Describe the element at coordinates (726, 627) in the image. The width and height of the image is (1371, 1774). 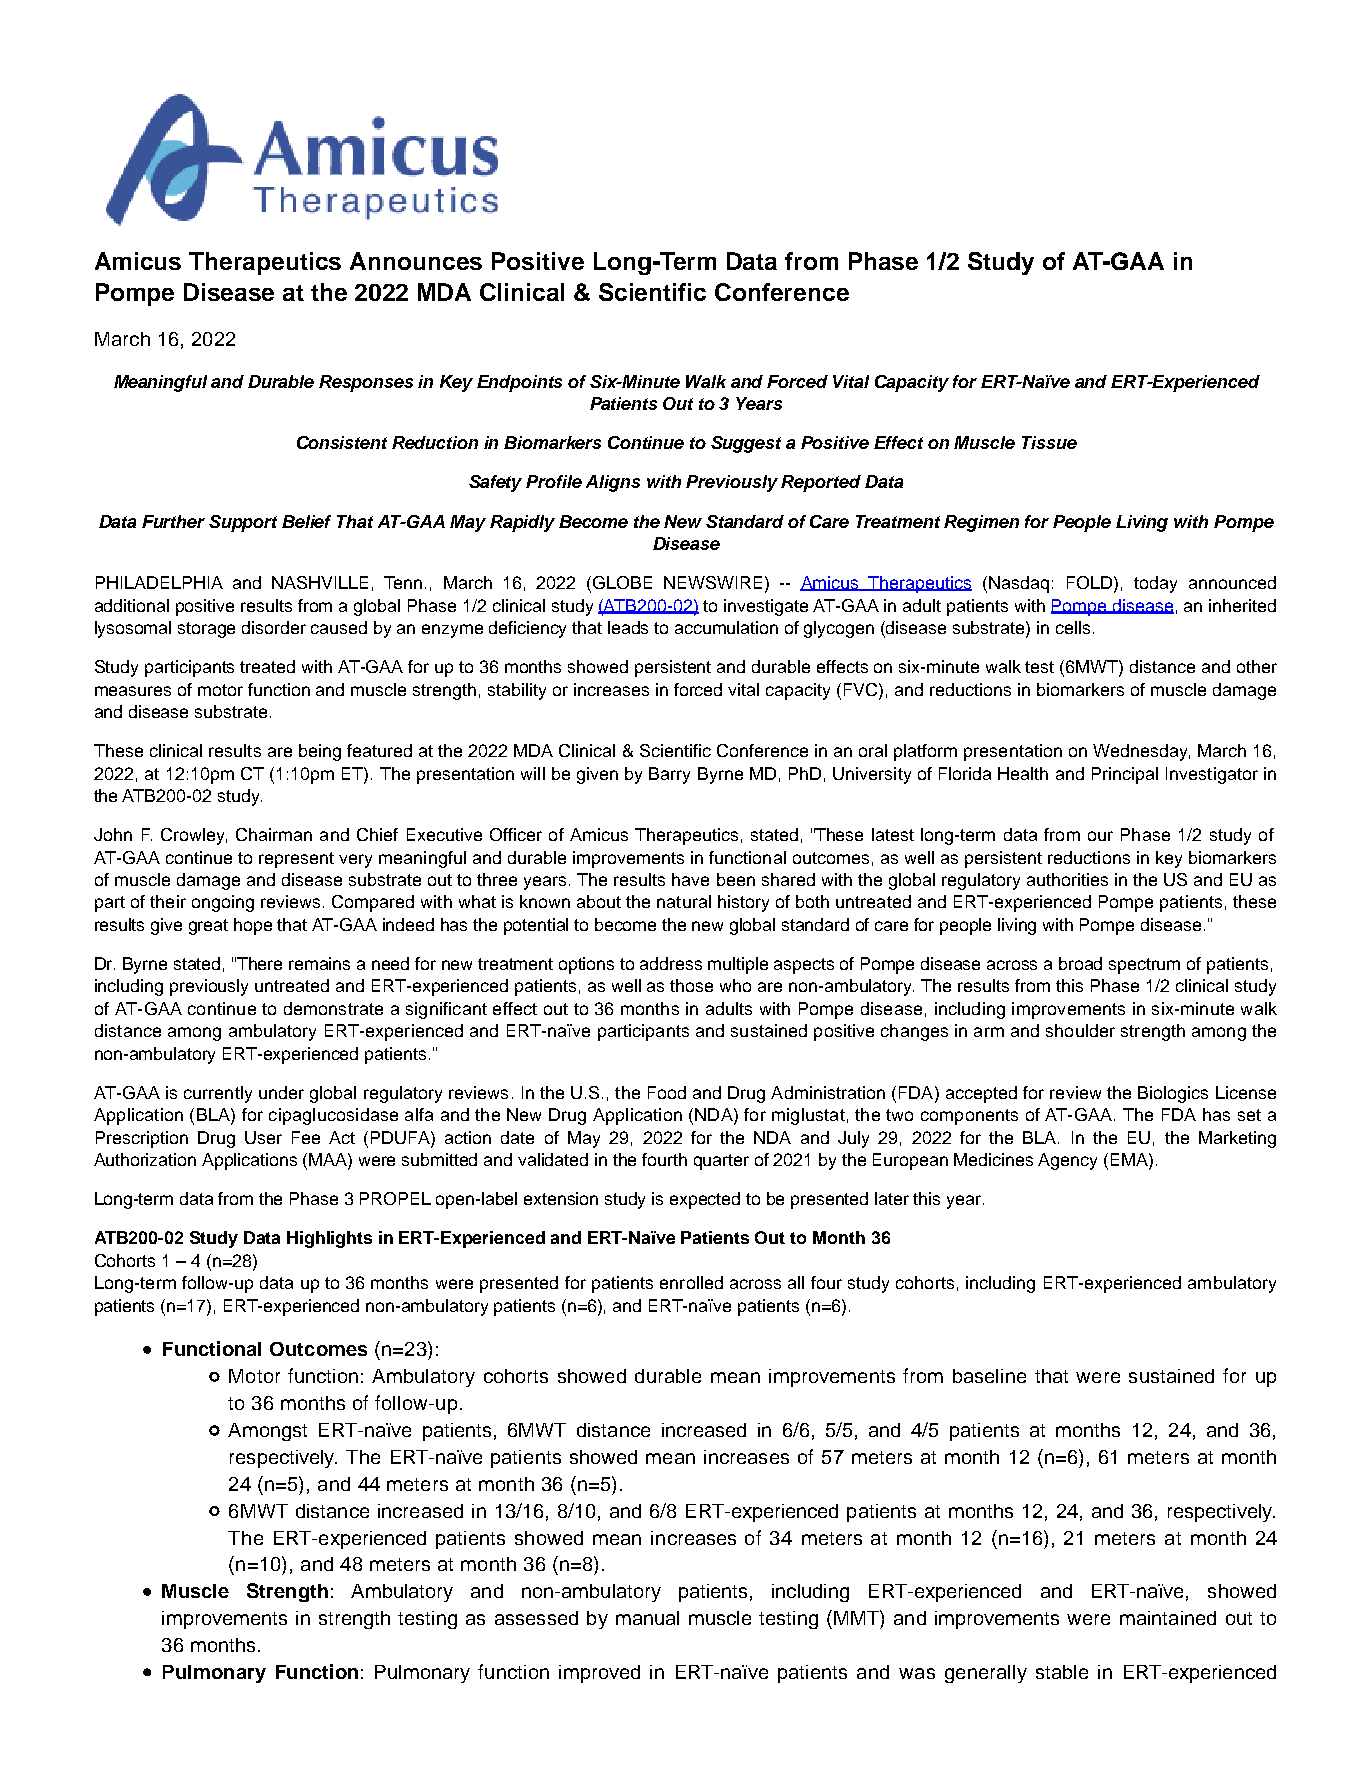
I see `accumulation` at that location.
